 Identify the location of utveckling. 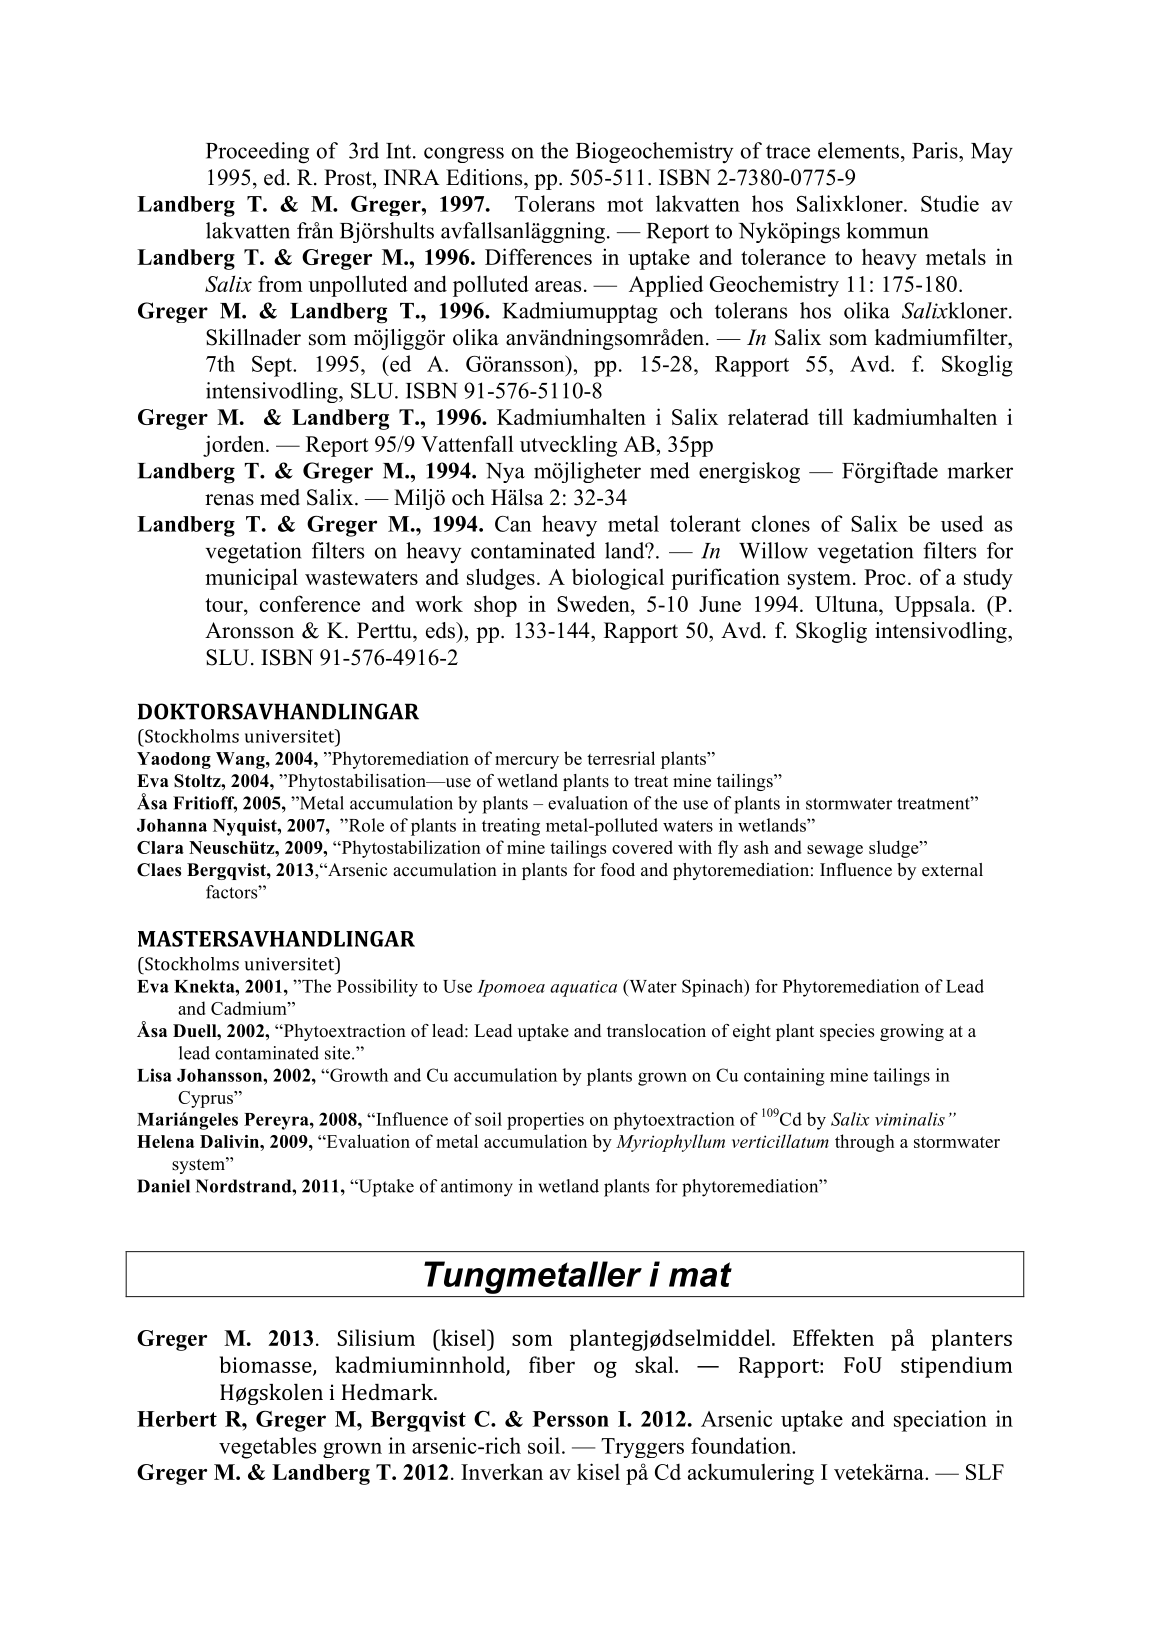
(568, 446).
